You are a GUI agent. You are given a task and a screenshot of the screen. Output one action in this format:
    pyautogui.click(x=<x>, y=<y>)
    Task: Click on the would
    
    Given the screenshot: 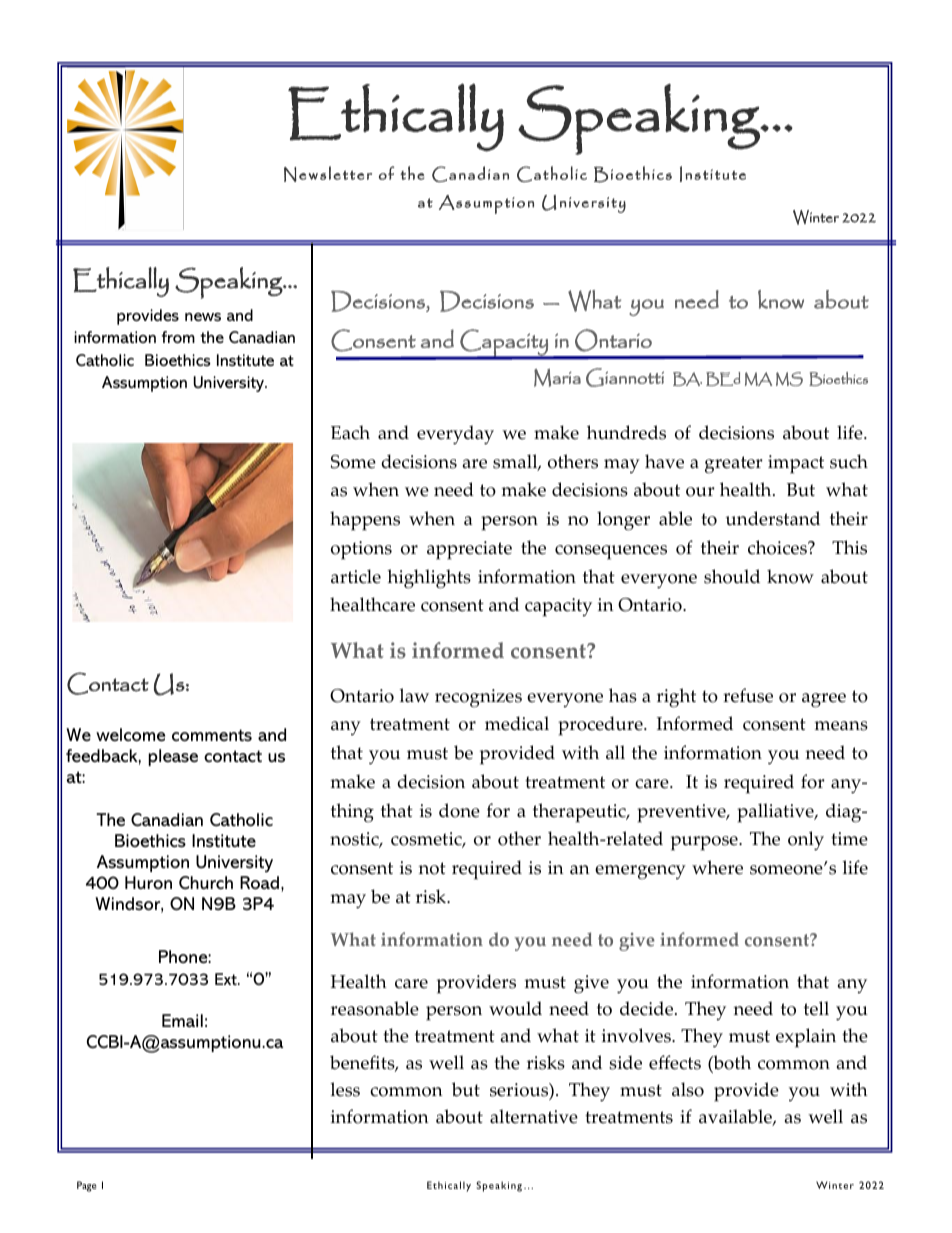 What is the action you would take?
    pyautogui.click(x=515, y=1008)
